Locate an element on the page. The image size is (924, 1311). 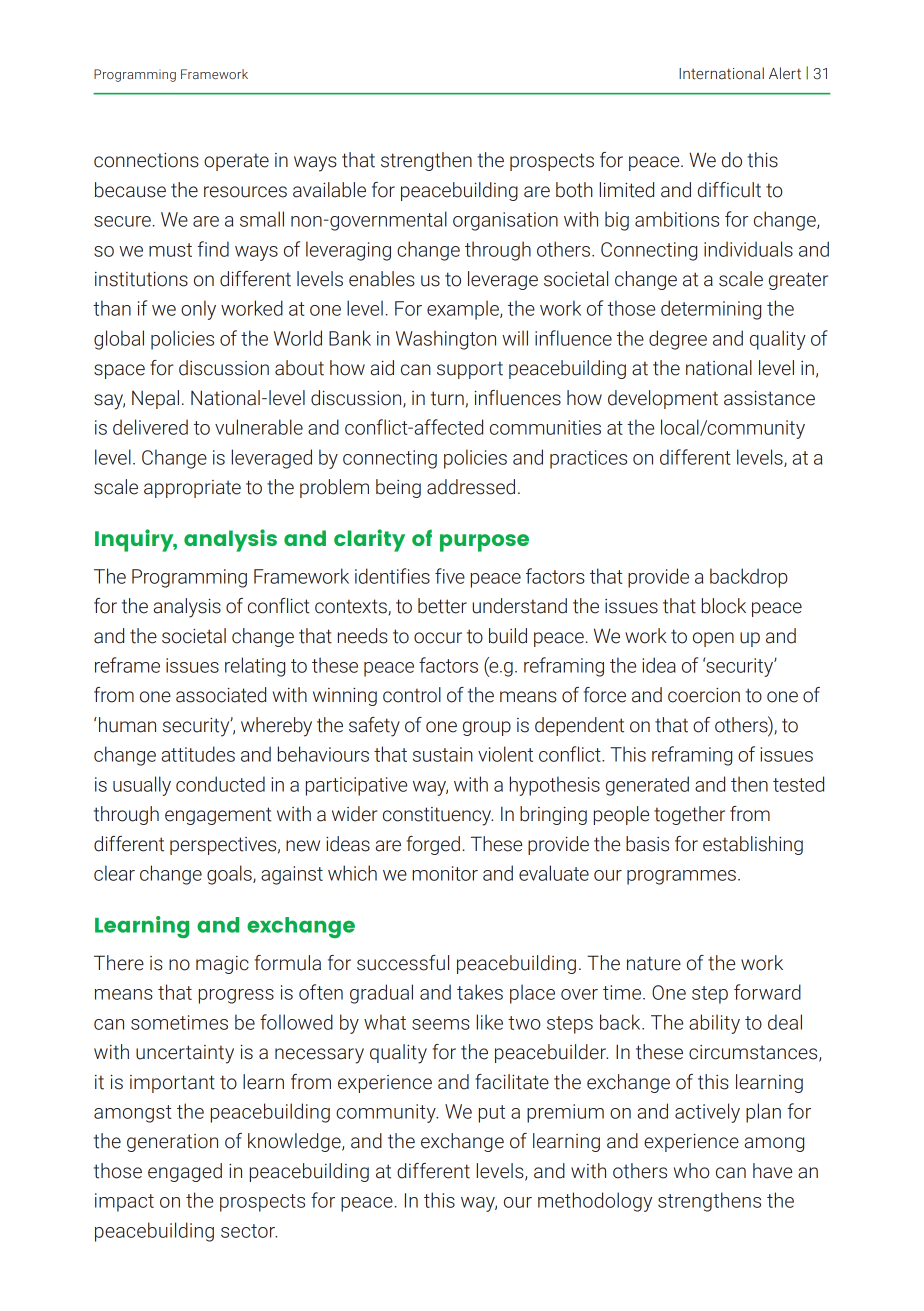
assistance is located at coordinates (769, 398).
